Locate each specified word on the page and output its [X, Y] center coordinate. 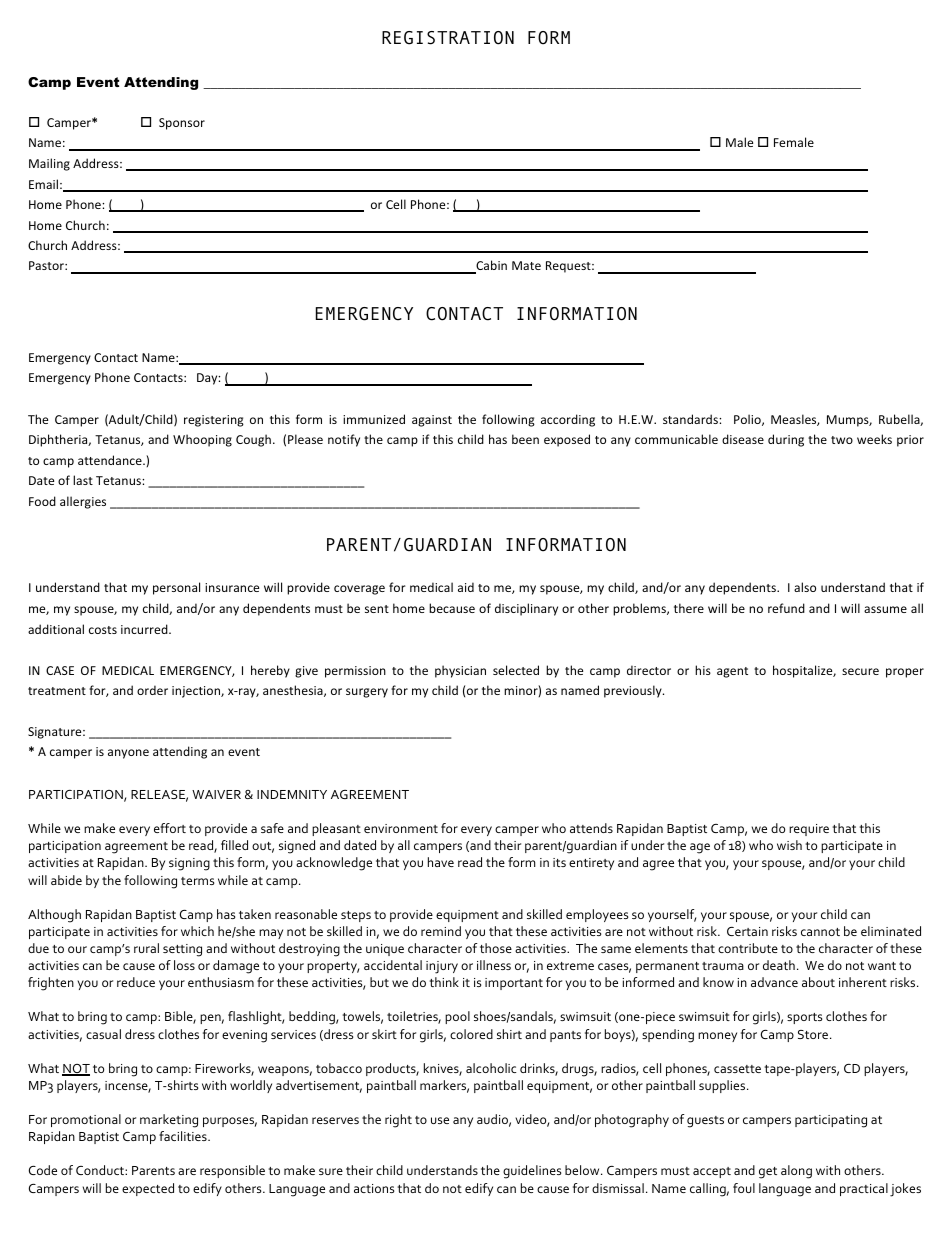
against [432, 421]
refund [786, 608]
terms [197, 881]
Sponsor [182, 124]
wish [789, 845]
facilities [184, 1136]
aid [466, 587]
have [441, 862]
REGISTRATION [448, 38]
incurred [145, 629]
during [786, 440]
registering [214, 421]
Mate [526, 265]
